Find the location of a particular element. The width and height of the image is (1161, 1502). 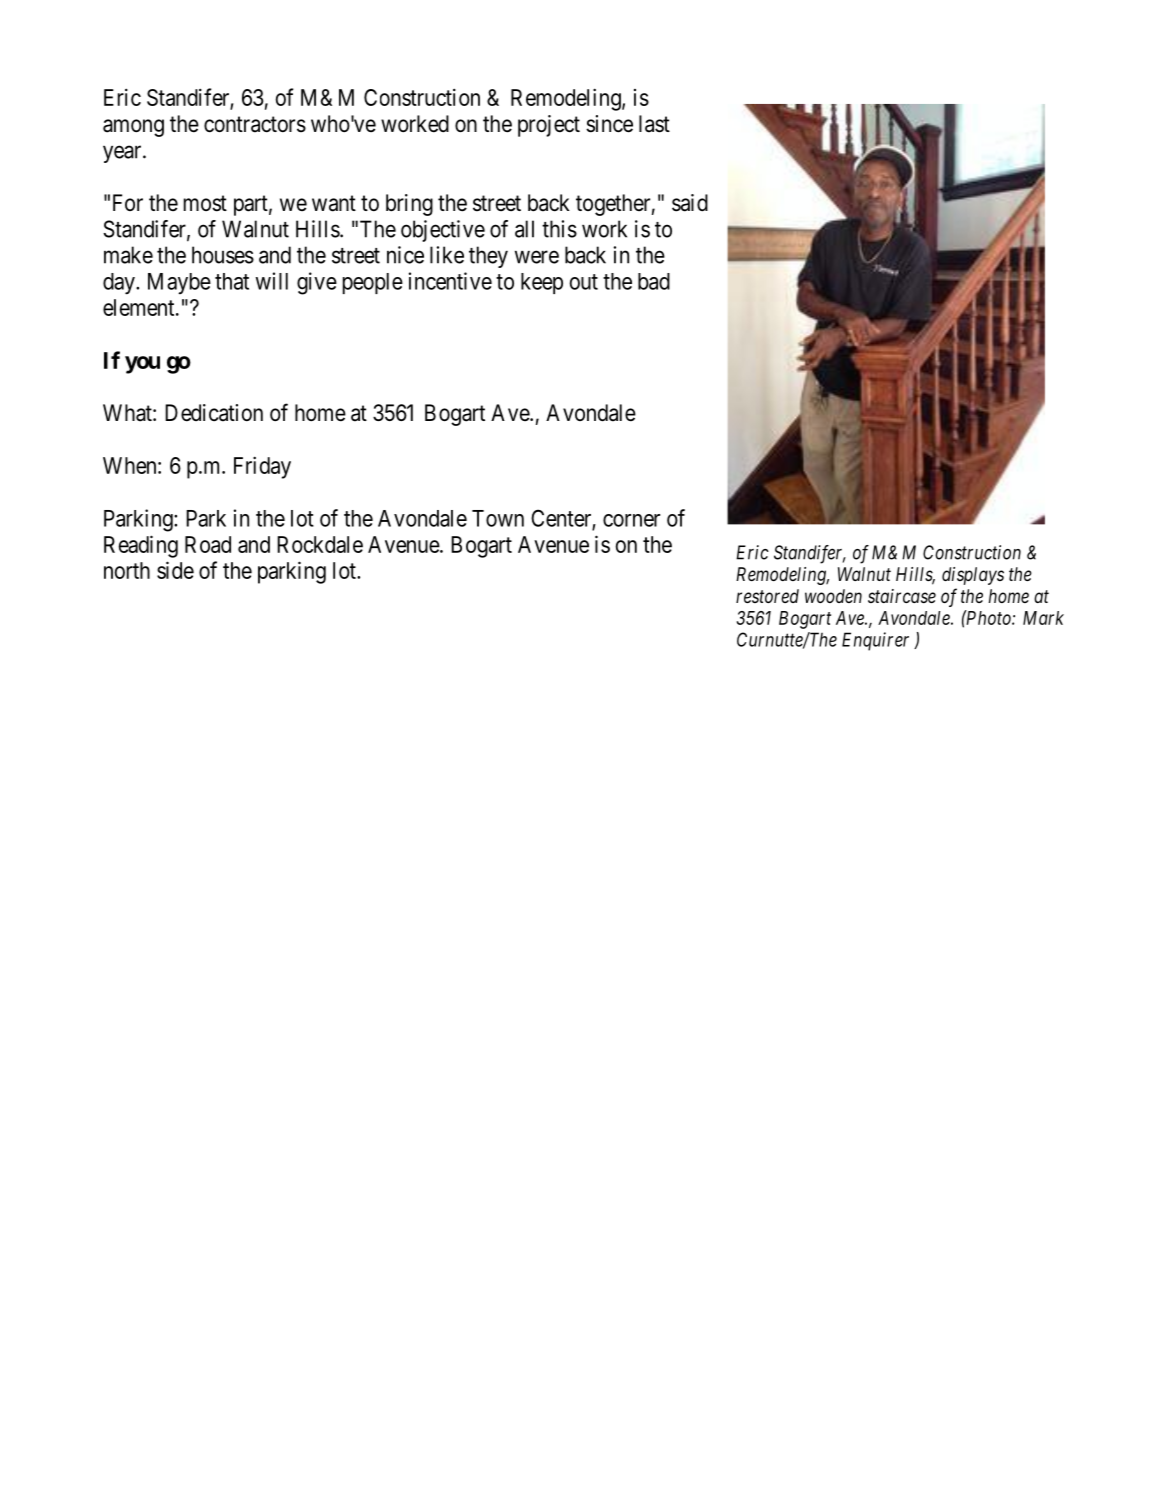

side is located at coordinates (175, 570).
